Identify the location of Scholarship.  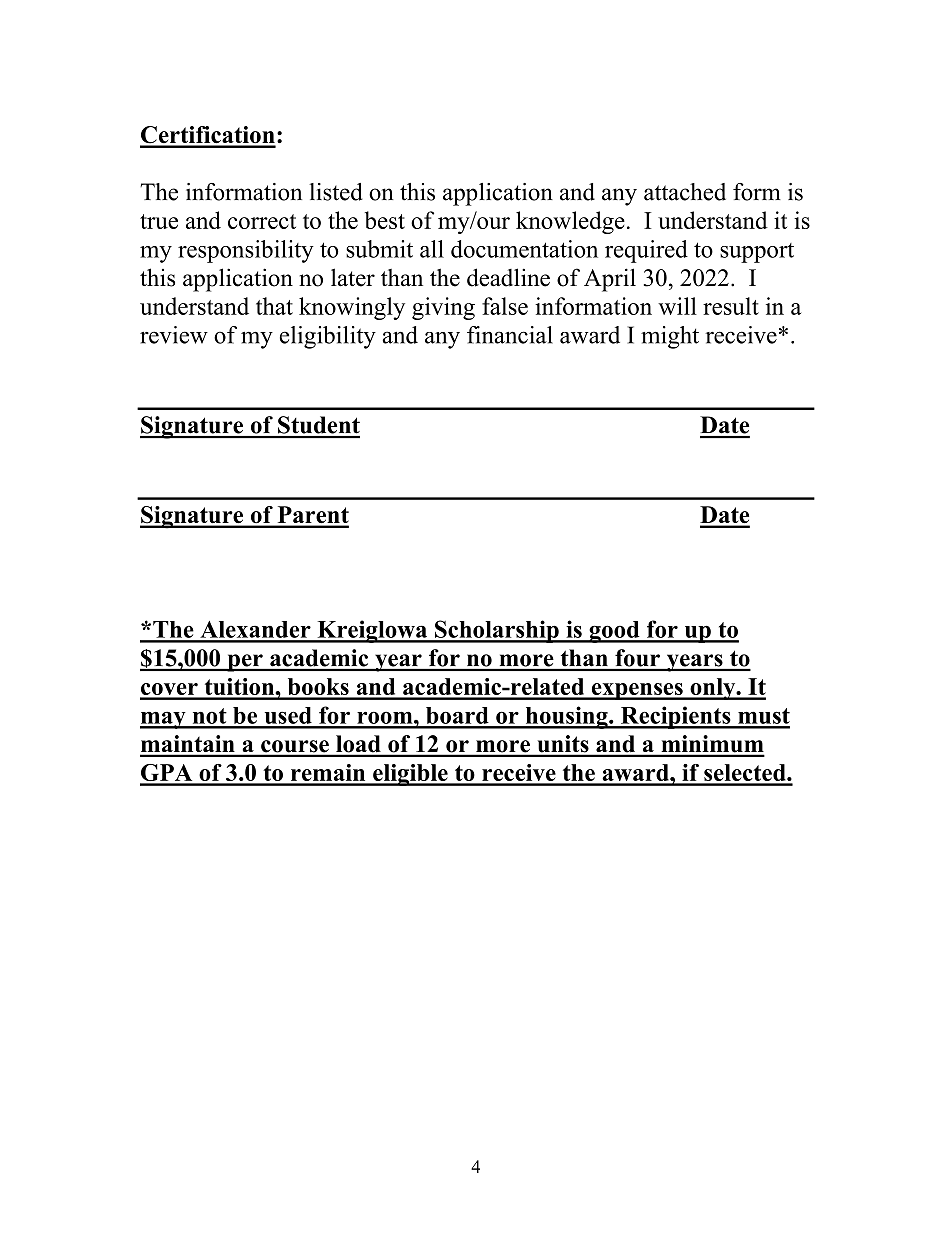
(497, 631).
